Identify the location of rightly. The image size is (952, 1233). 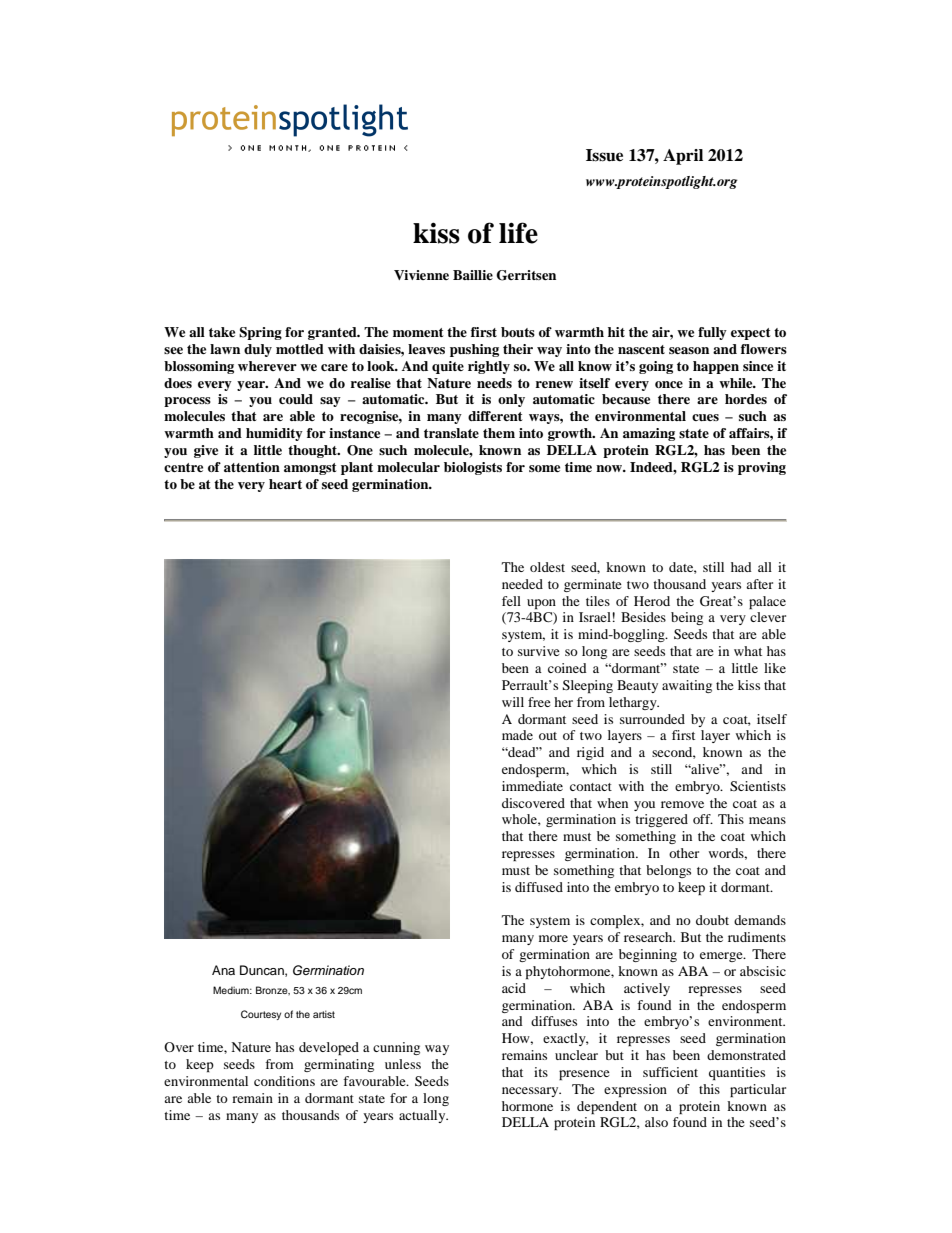
(489, 367).
